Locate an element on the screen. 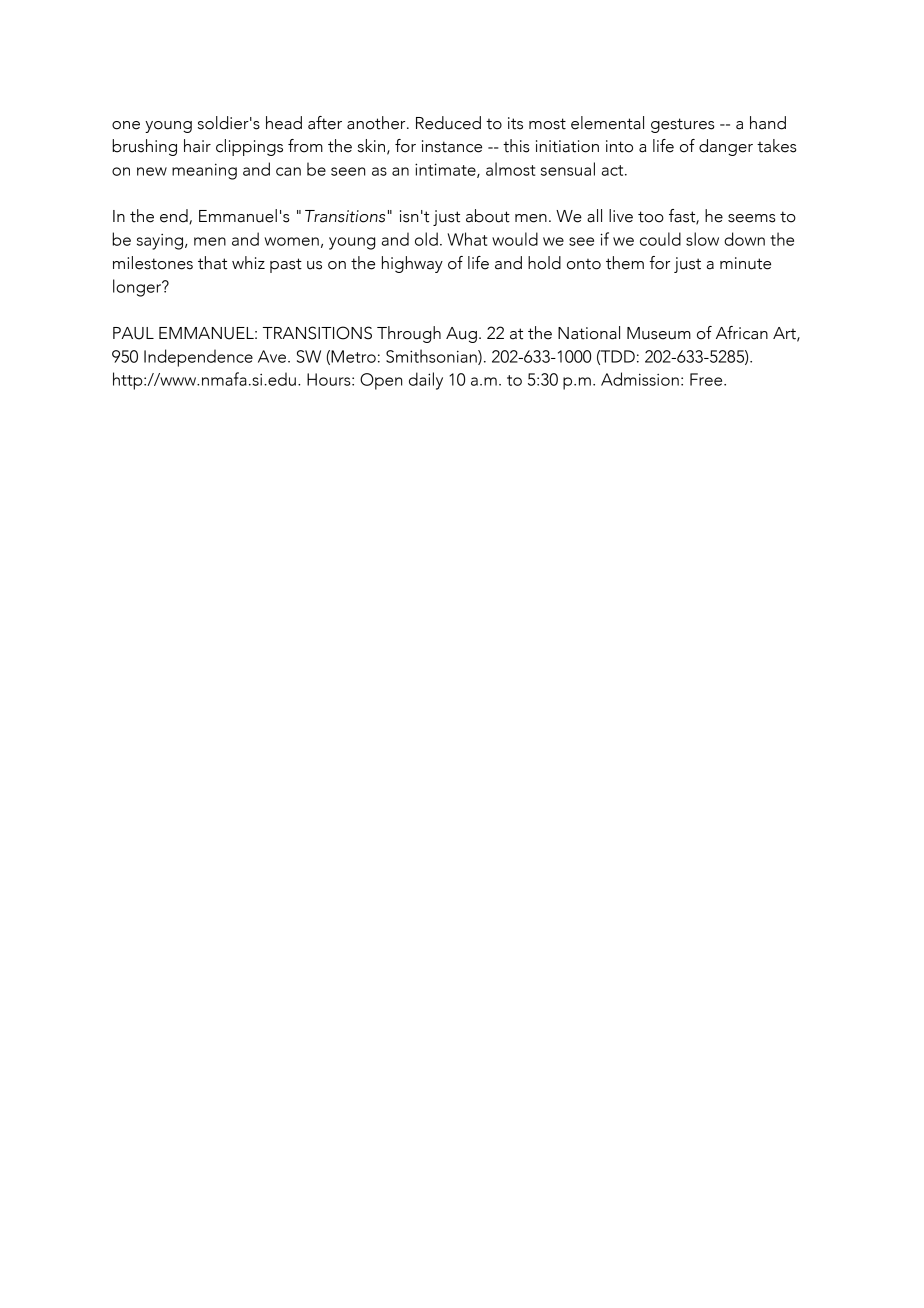  Reduced is located at coordinates (448, 123).
